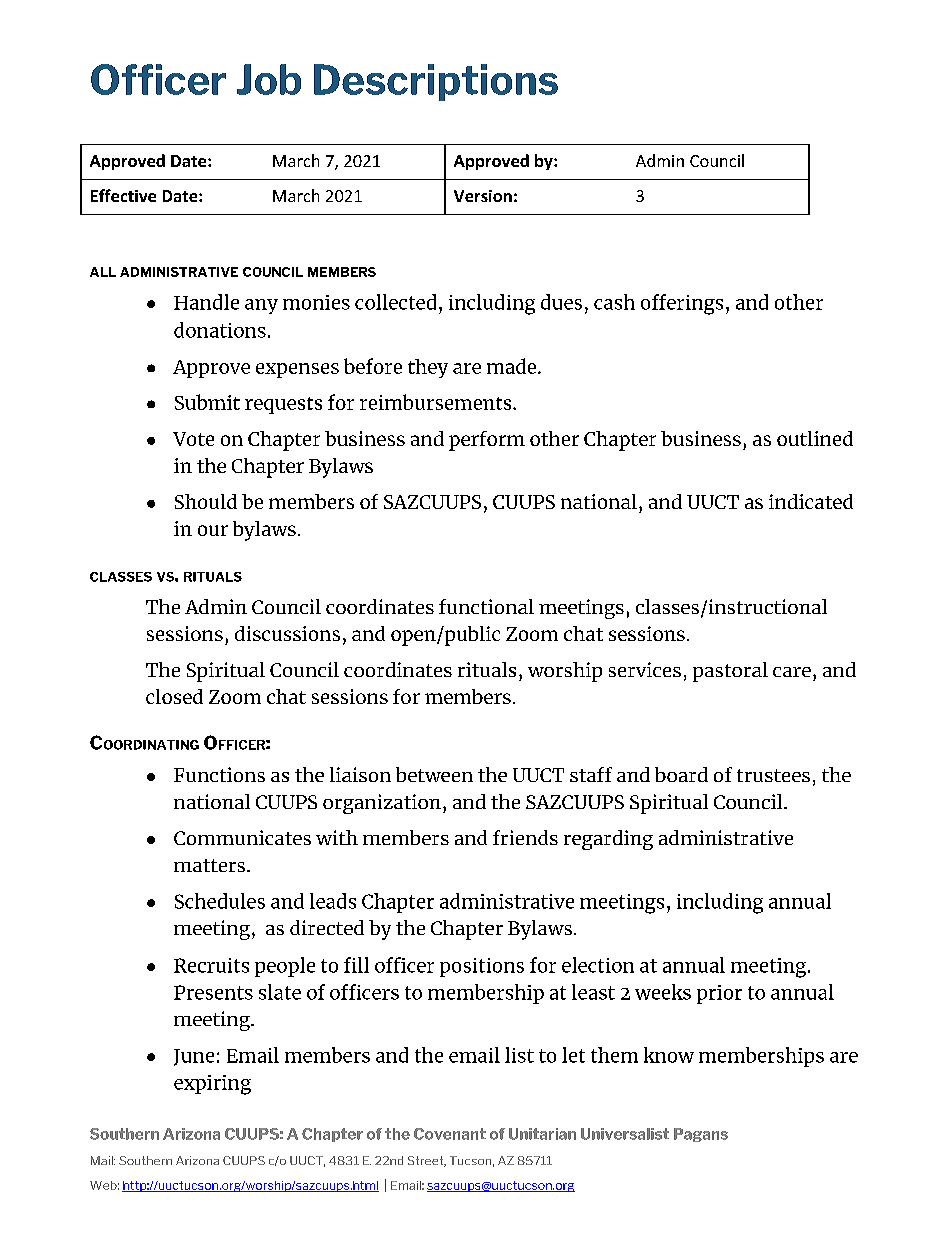  What do you see at coordinates (212, 1085) in the page?
I see `expiring` at bounding box center [212, 1085].
